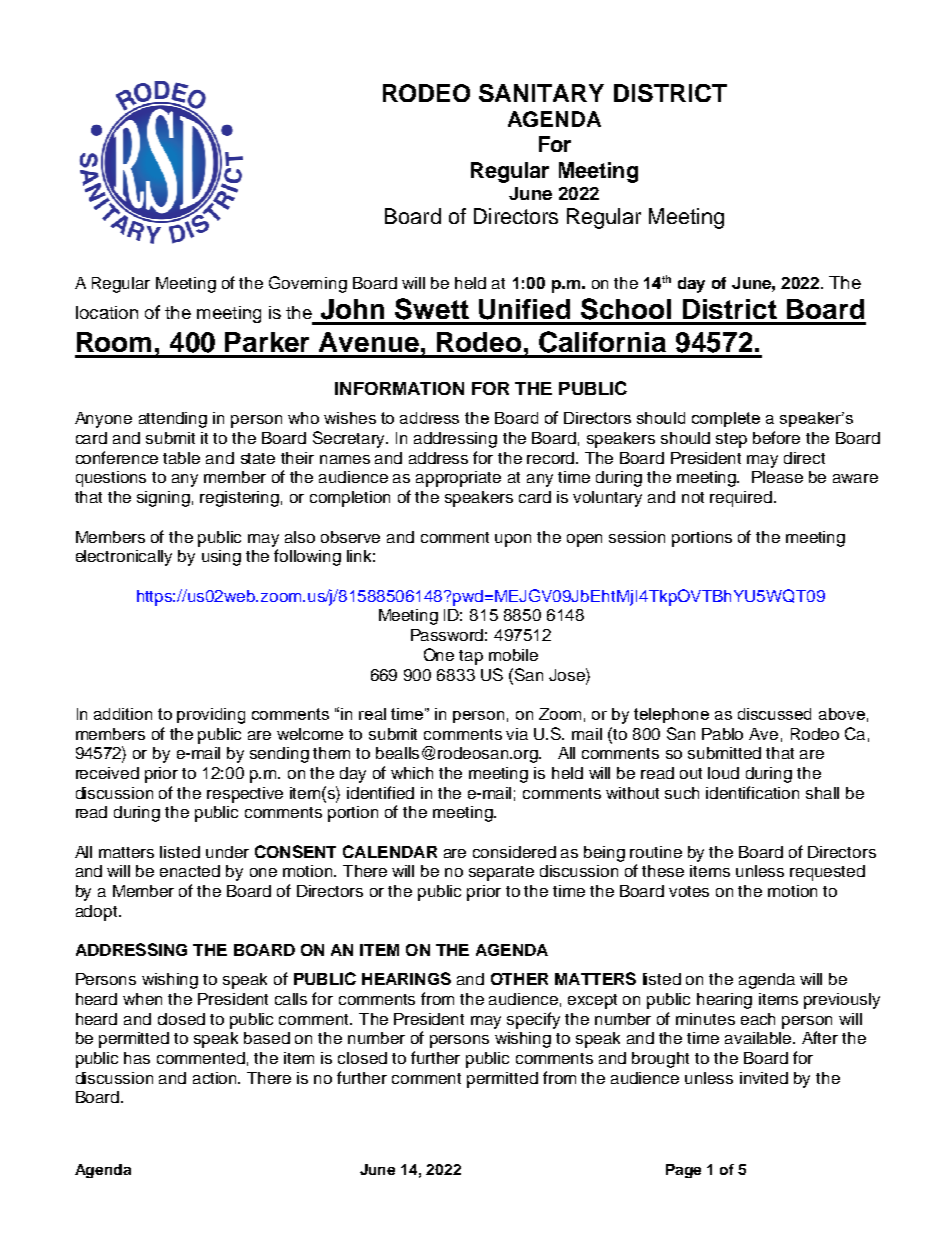 This document has width=952, height=1233. What do you see at coordinates (541, 93) in the document?
I see `SANITARY` at bounding box center [541, 93].
